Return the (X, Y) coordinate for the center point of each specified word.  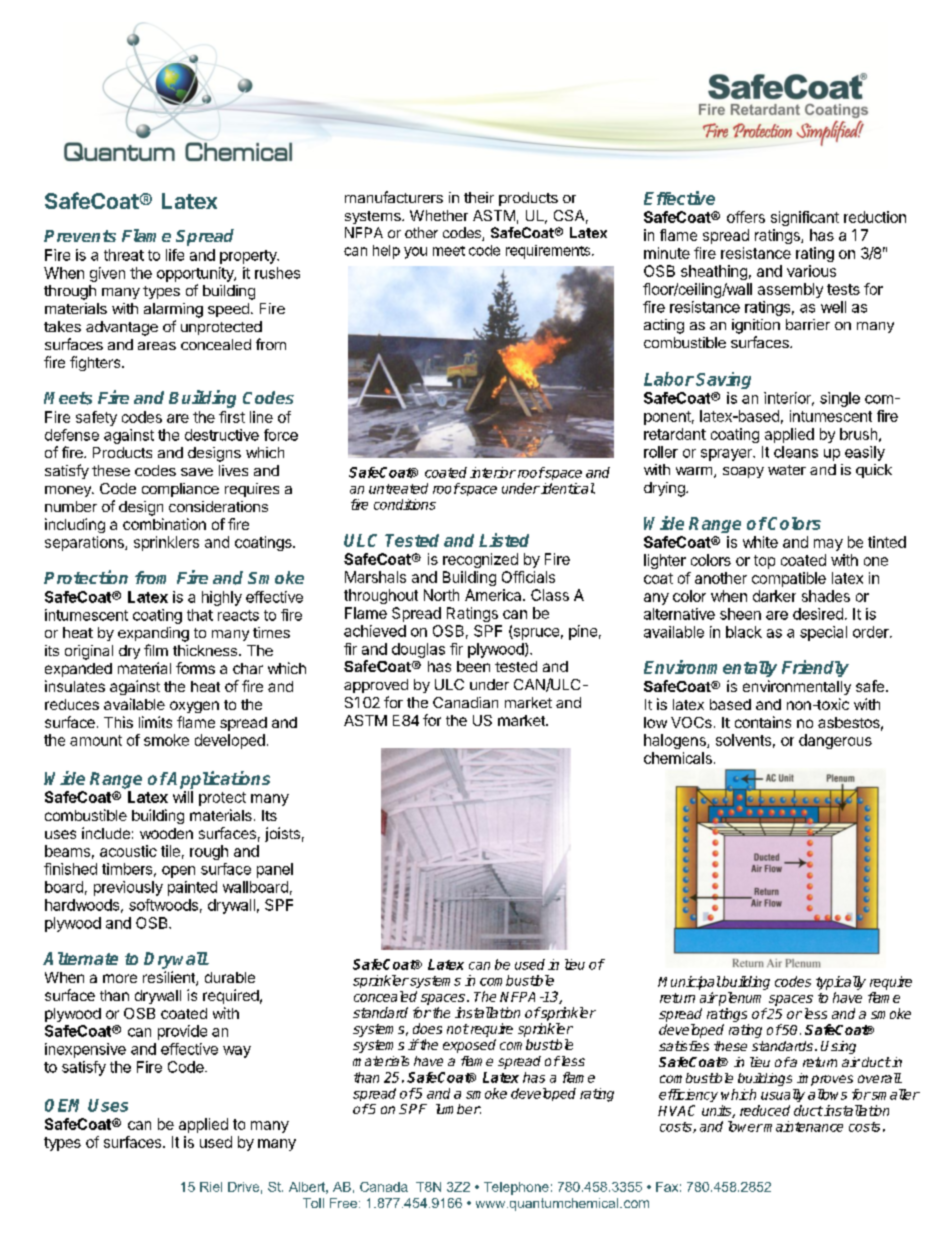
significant (805, 218)
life (175, 255)
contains (763, 722)
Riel (211, 1187)
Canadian (465, 702)
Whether (439, 215)
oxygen (194, 707)
